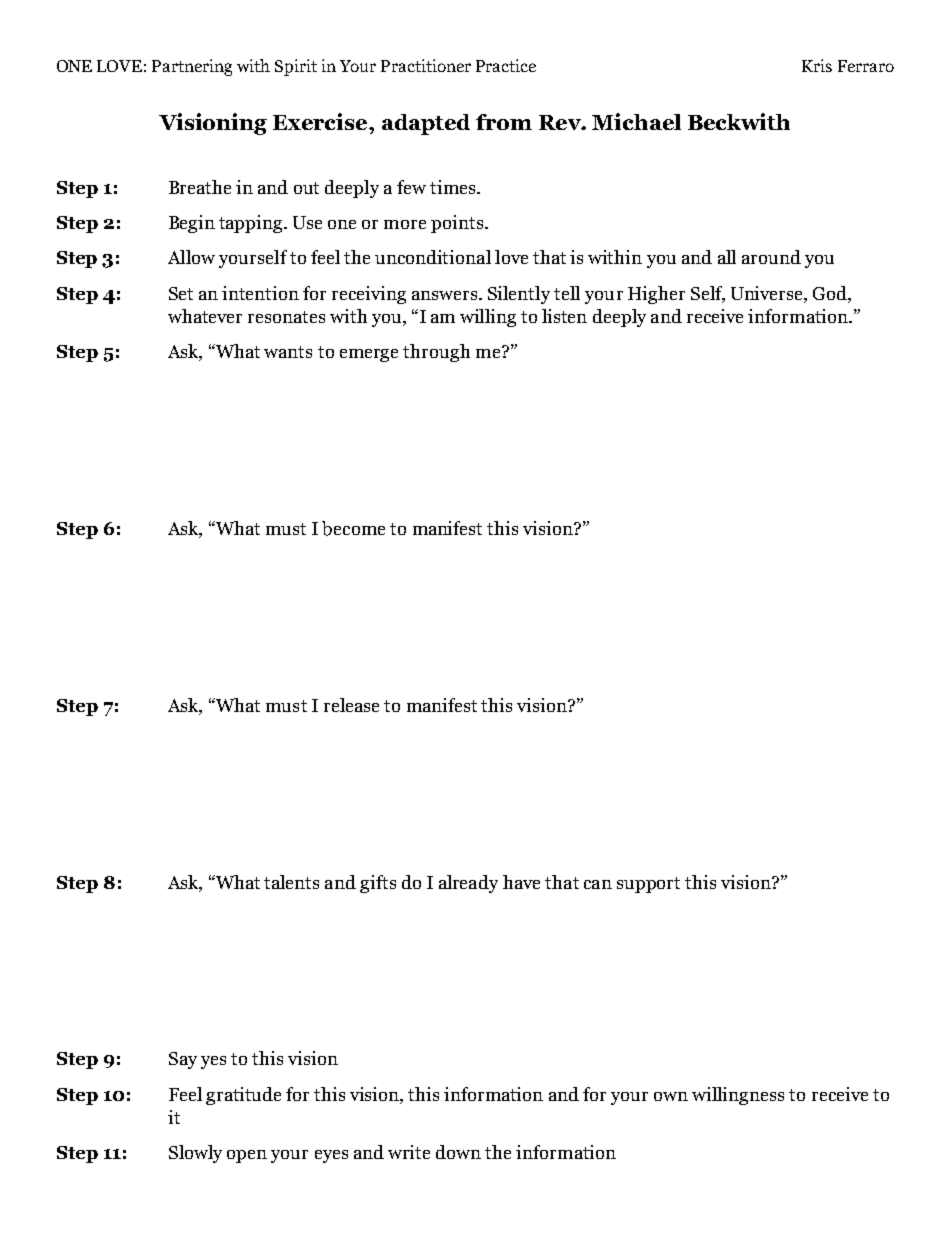 This document has width=952, height=1233. What do you see at coordinates (296, 67) in the document?
I see `Spirit` at bounding box center [296, 67].
